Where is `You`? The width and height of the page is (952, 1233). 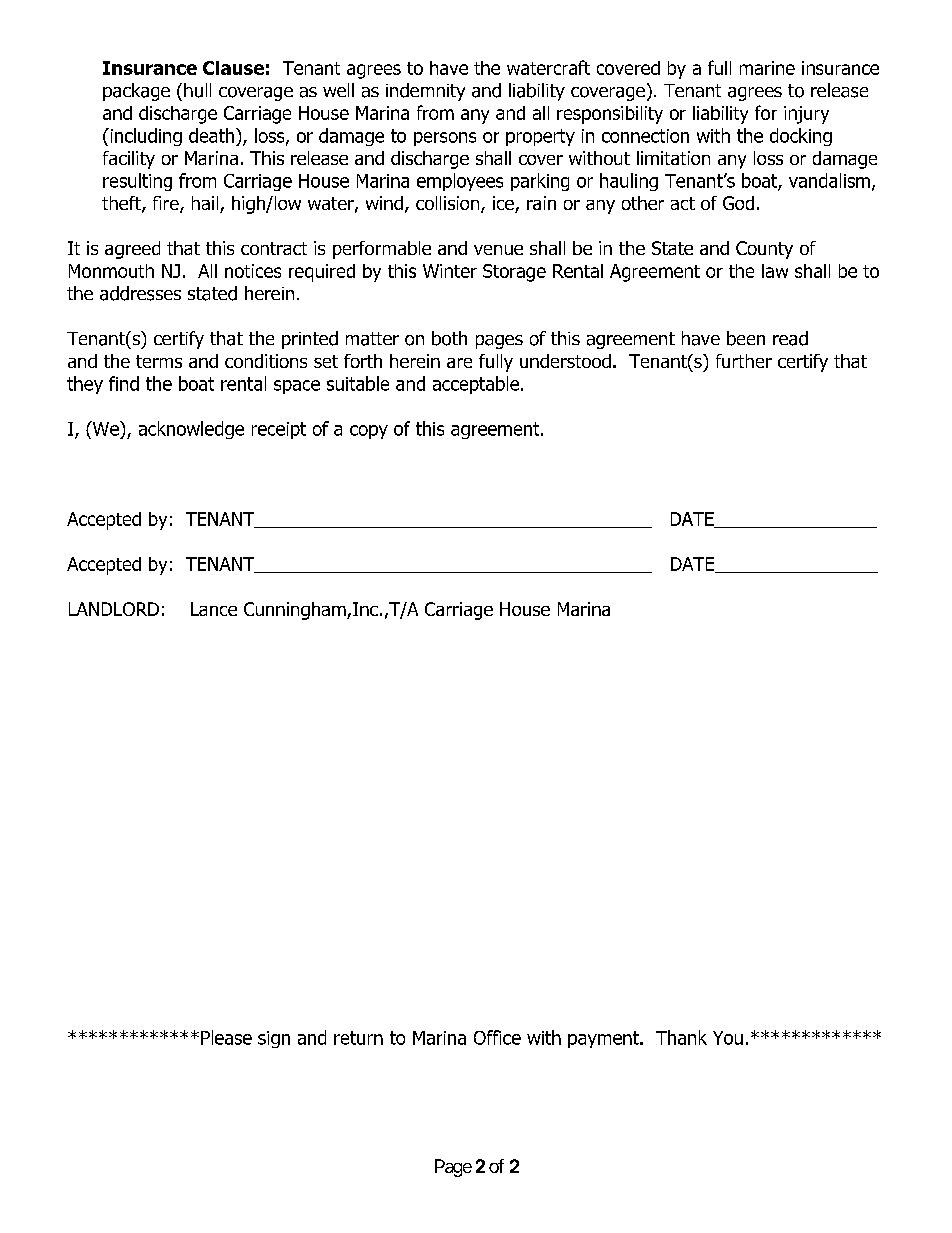 You is located at coordinates (728, 1038).
